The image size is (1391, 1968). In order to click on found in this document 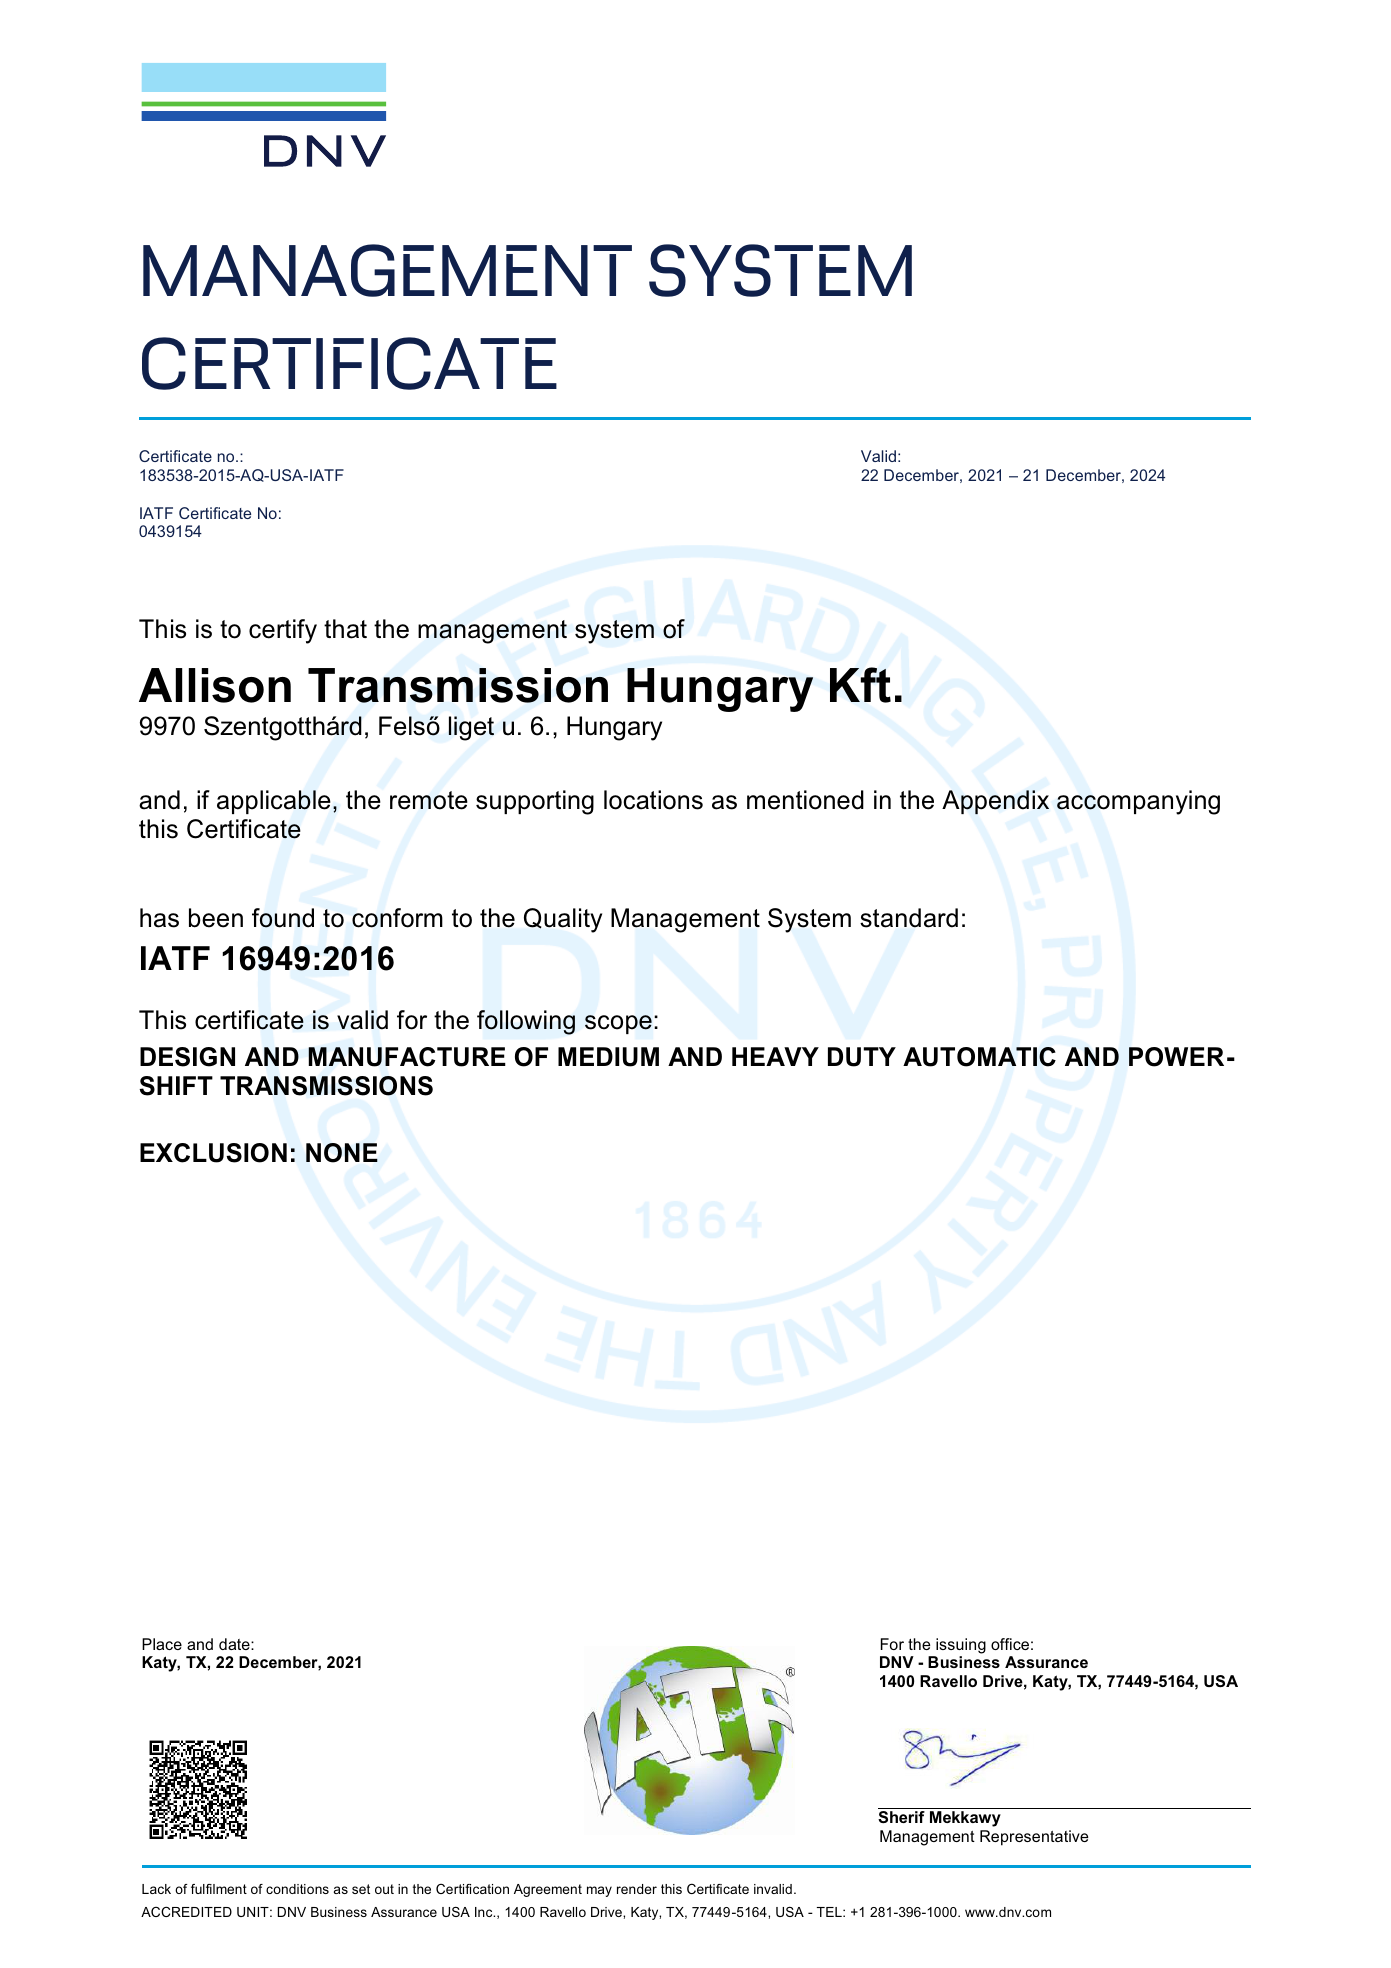, I will do `click(283, 918)`.
